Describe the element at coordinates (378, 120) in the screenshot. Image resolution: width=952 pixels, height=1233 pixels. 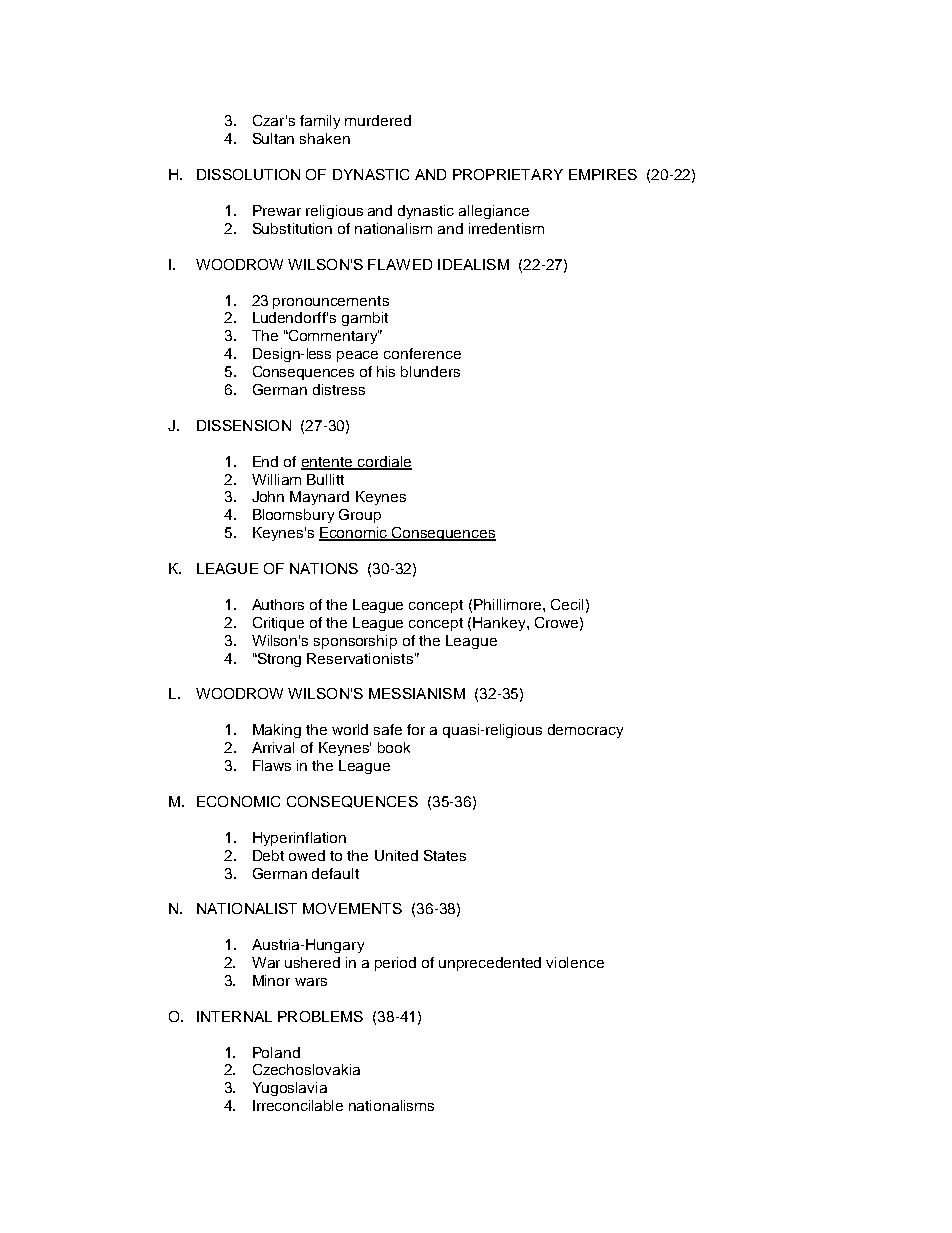
I see `murdered` at that location.
